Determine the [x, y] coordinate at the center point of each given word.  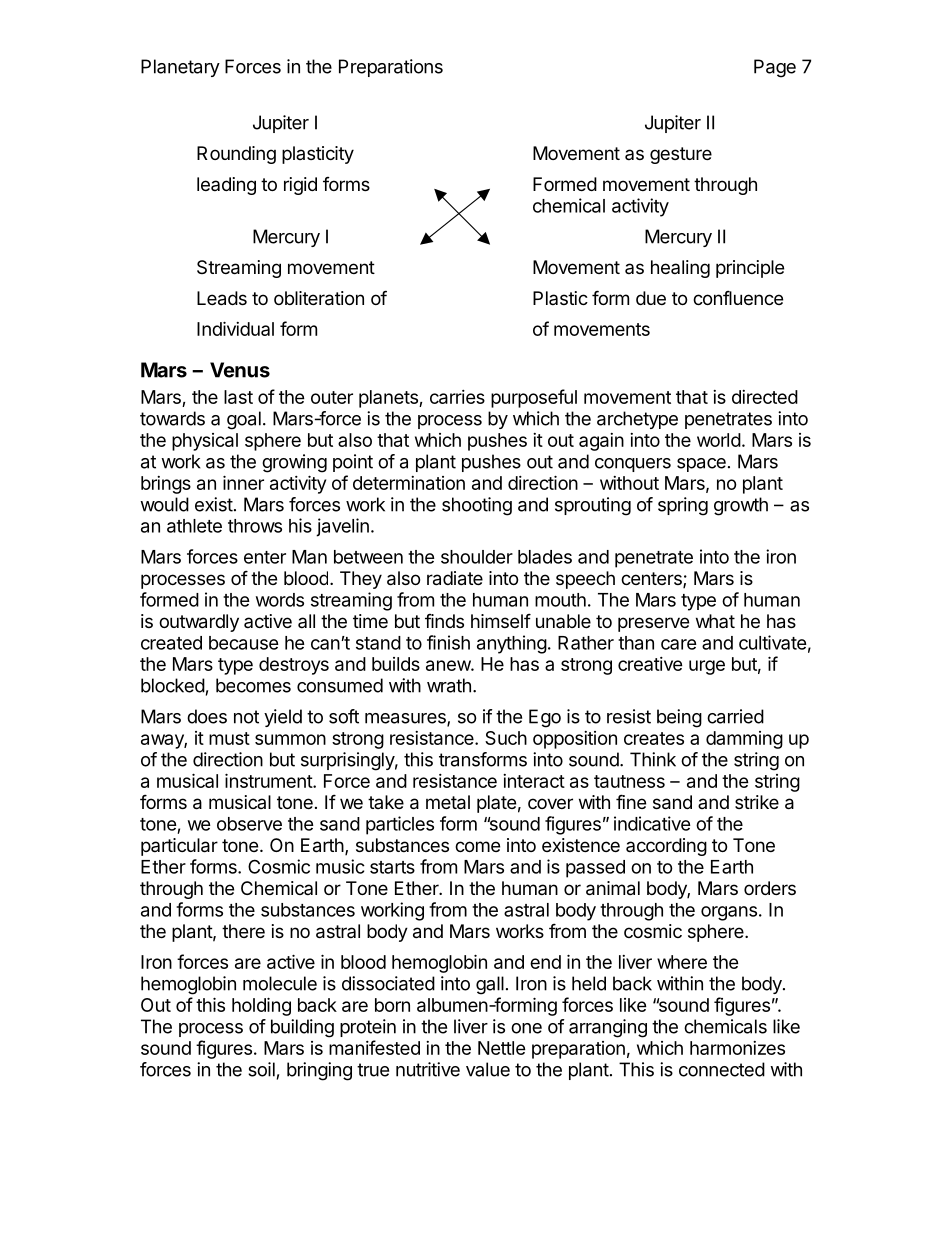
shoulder [477, 557]
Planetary [180, 68]
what [715, 621]
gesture [681, 155]
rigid [300, 186]
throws [255, 526]
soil [261, 1069]
